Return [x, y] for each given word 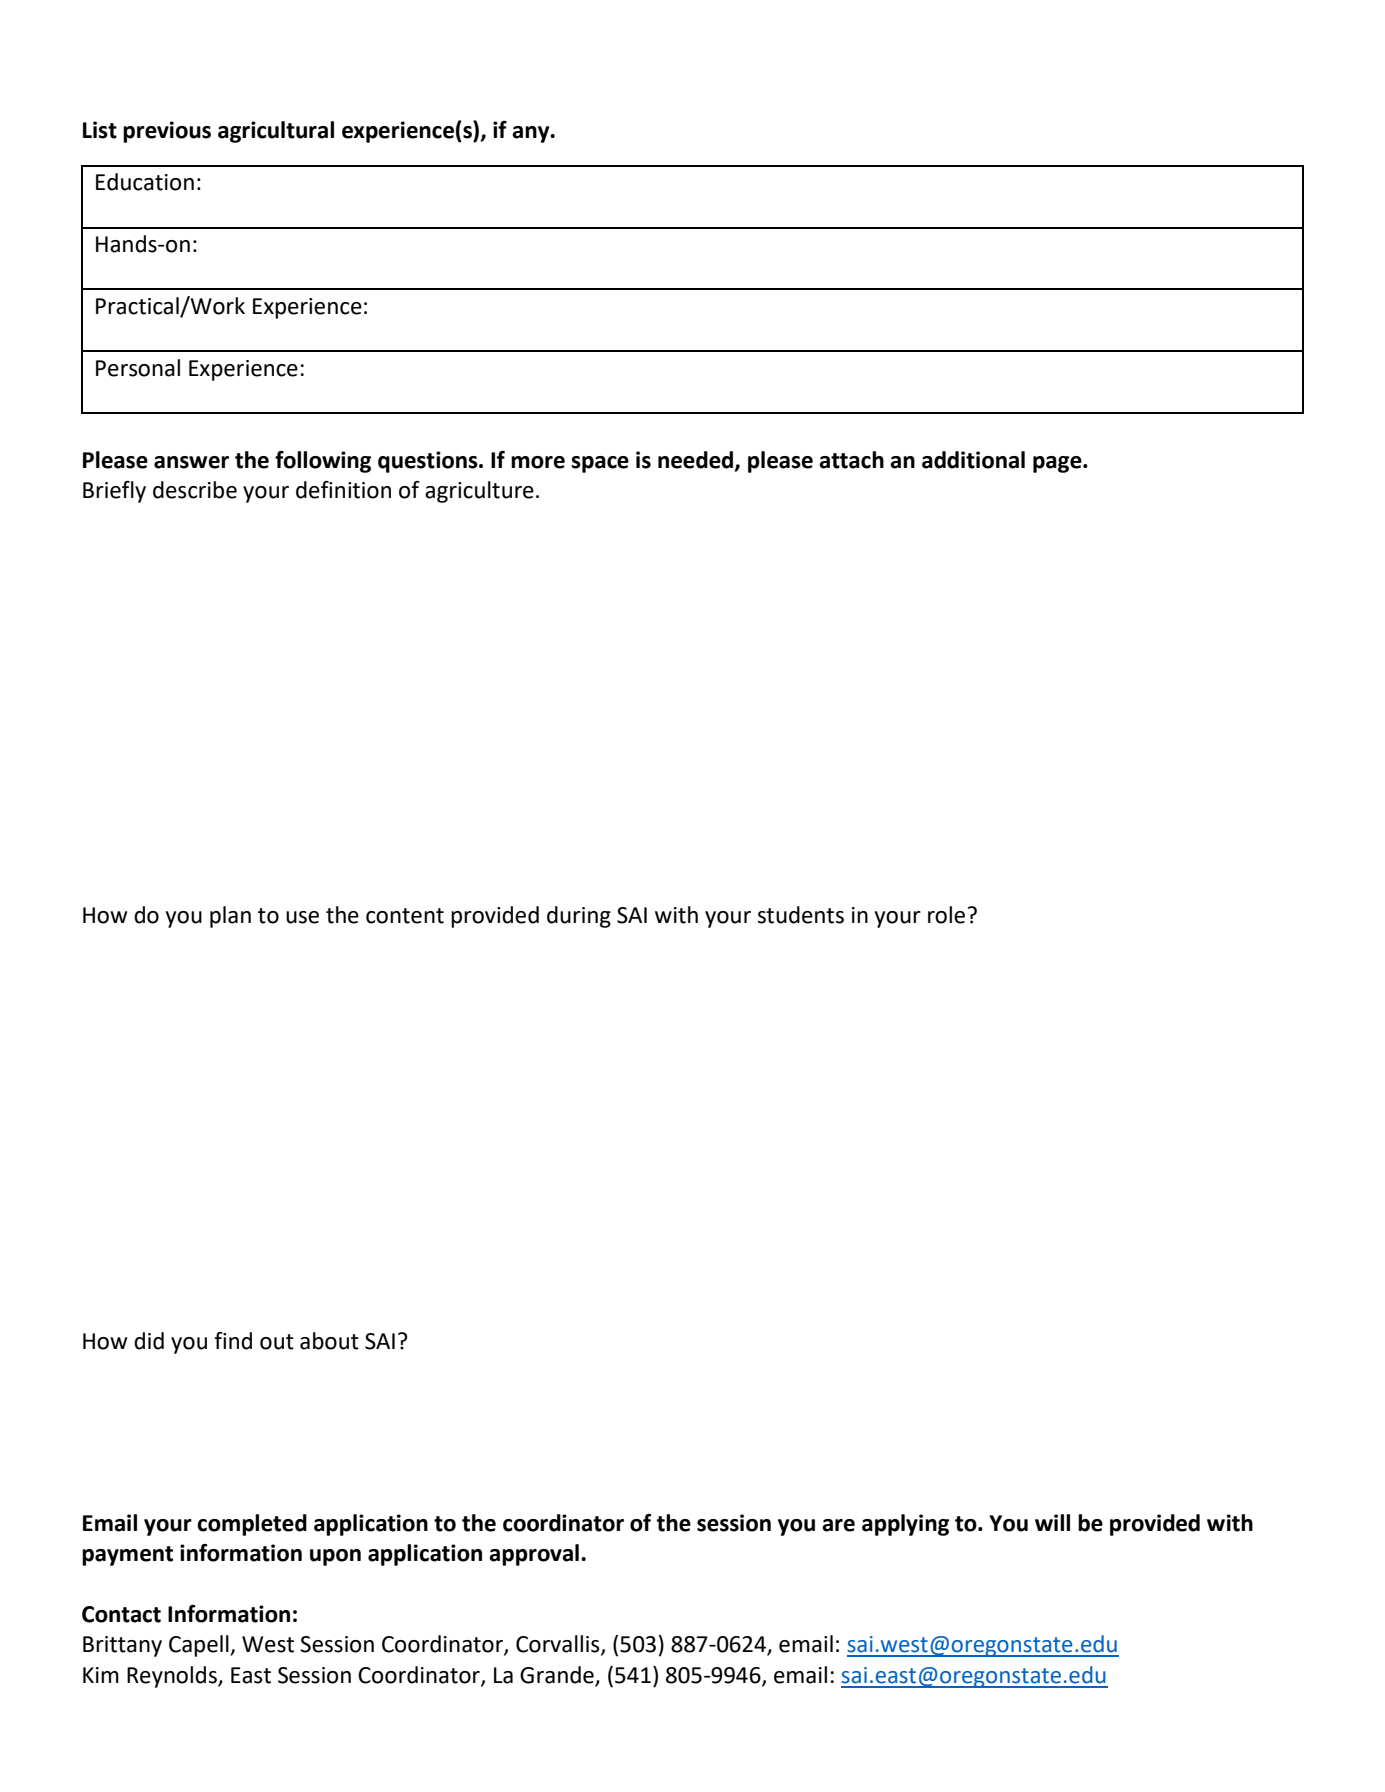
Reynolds [173, 1677]
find [233, 1341]
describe [195, 490]
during [579, 917]
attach [851, 460]
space [600, 464]
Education [145, 182]
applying [905, 1525]
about [329, 1341]
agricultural [276, 132]
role [946, 915]
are [838, 1525]
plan [230, 917]
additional [973, 460]
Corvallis [559, 1645]
